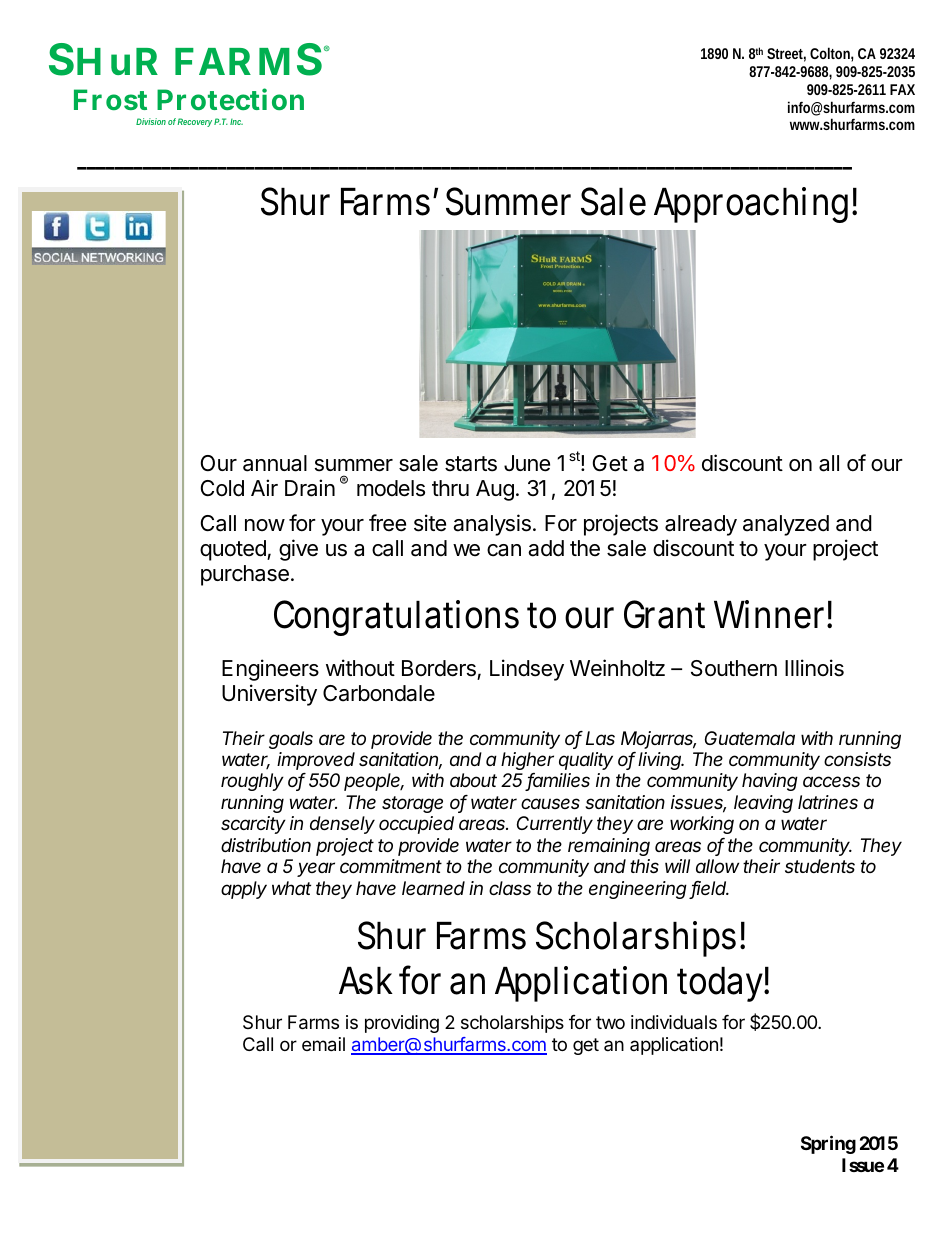 This image has height=1233, width=952. What do you see at coordinates (234, 550) in the image?
I see `quoted` at bounding box center [234, 550].
